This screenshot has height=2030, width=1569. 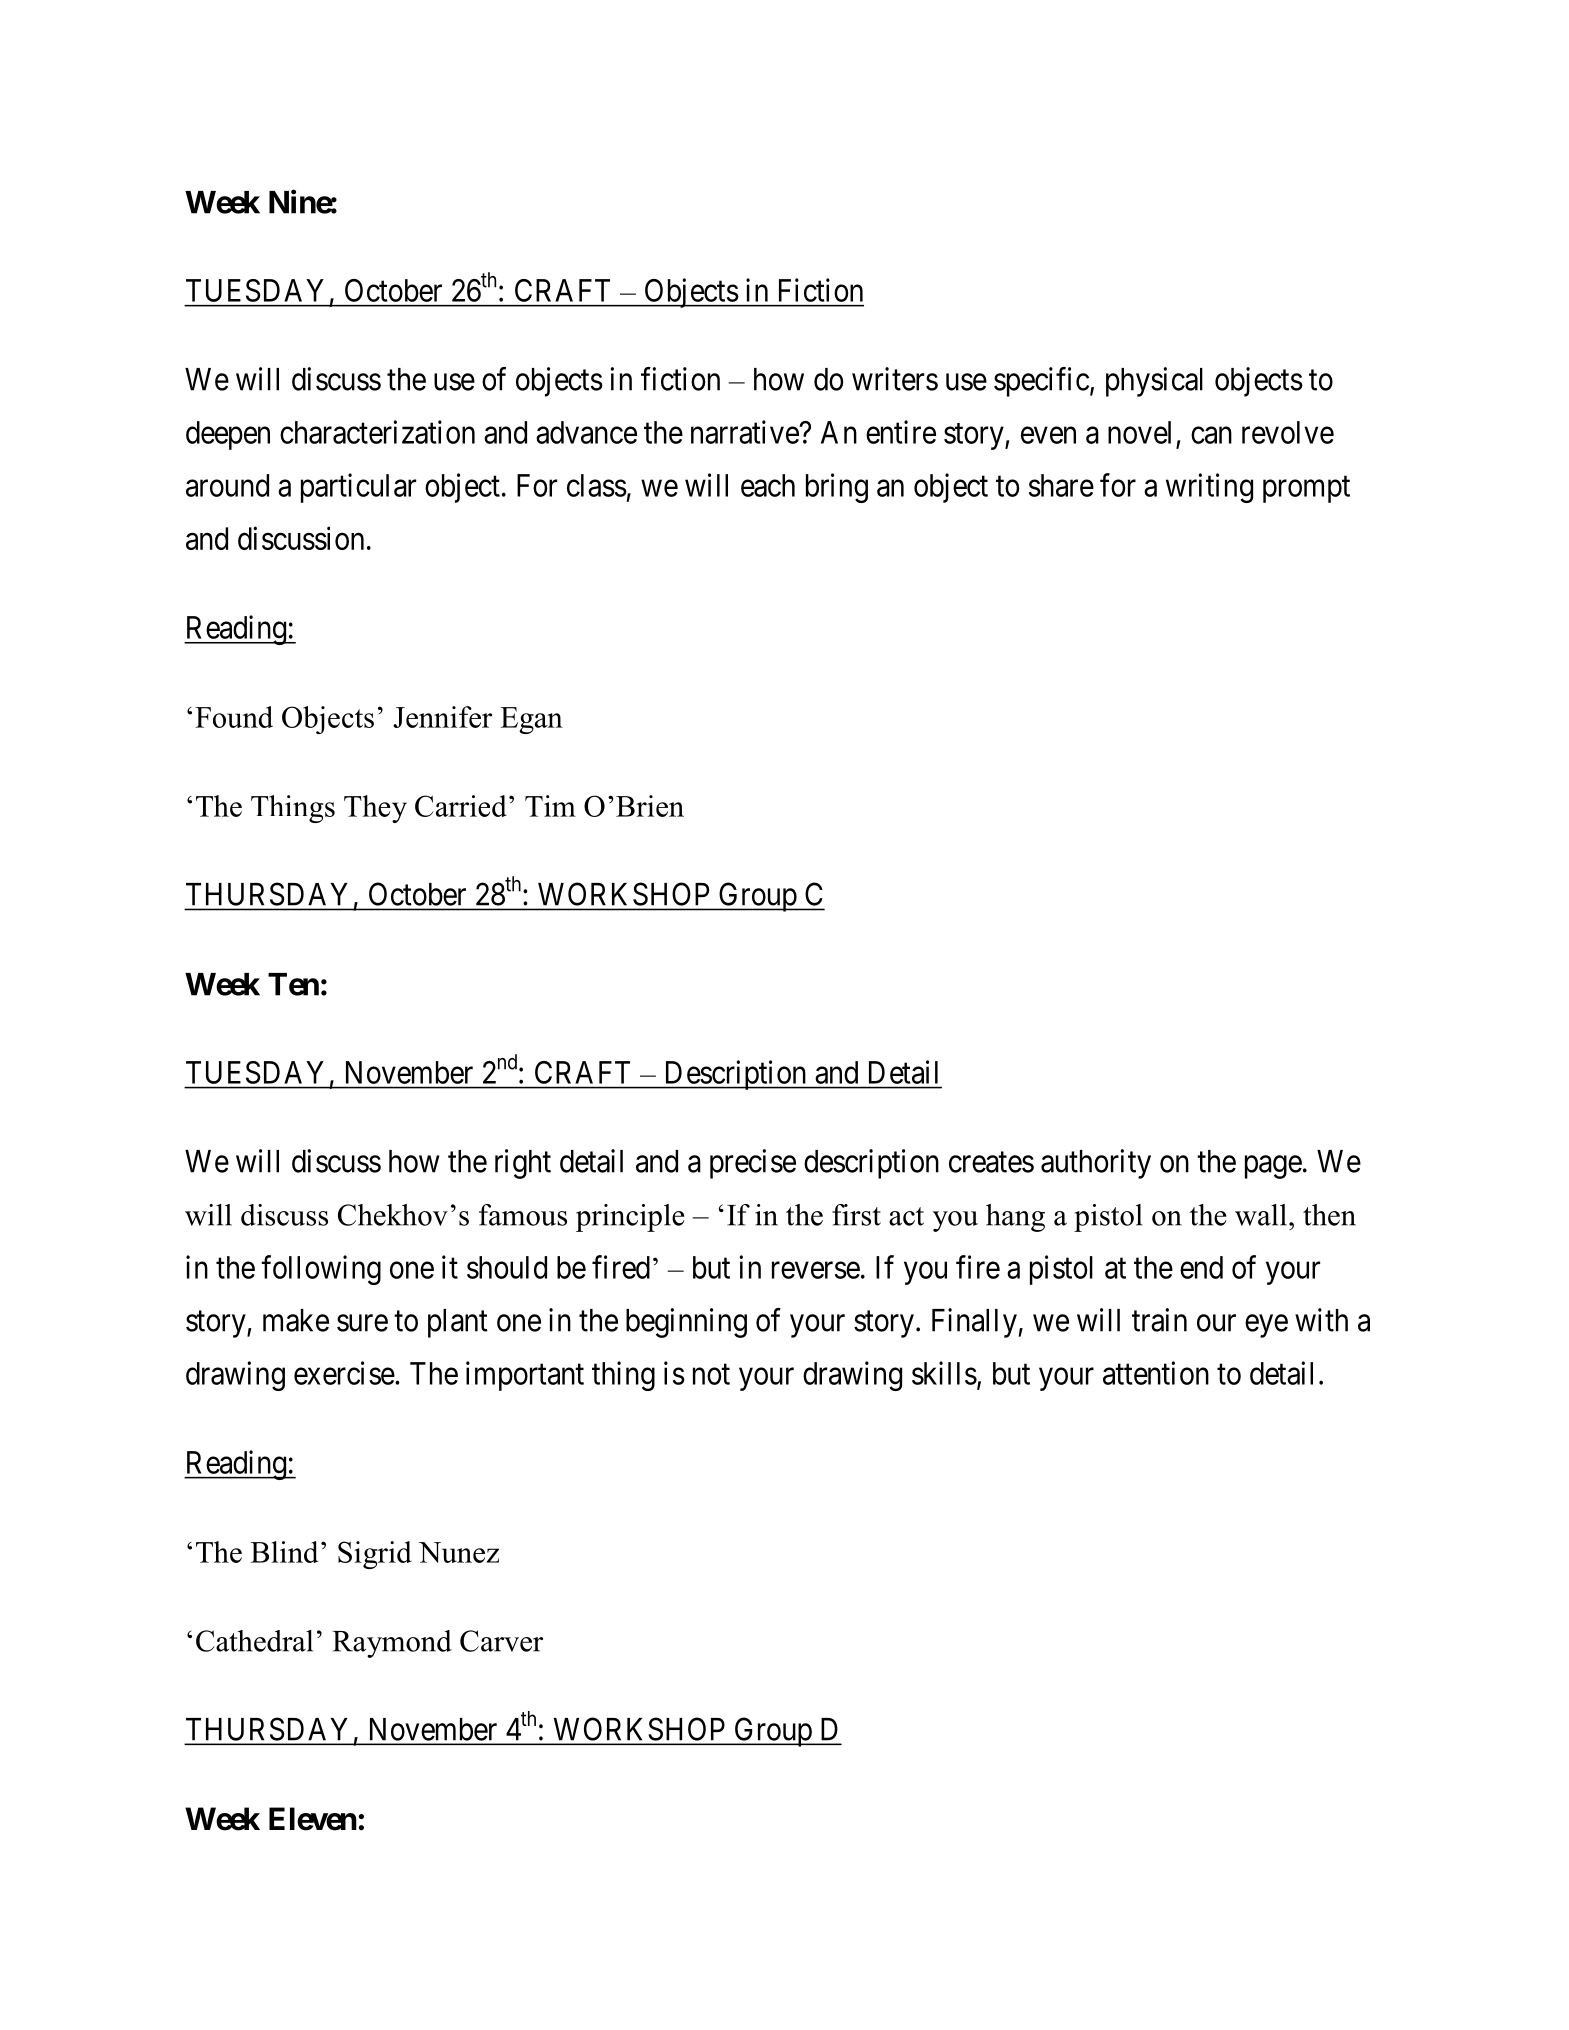 I want to click on attention, so click(x=1156, y=1373).
